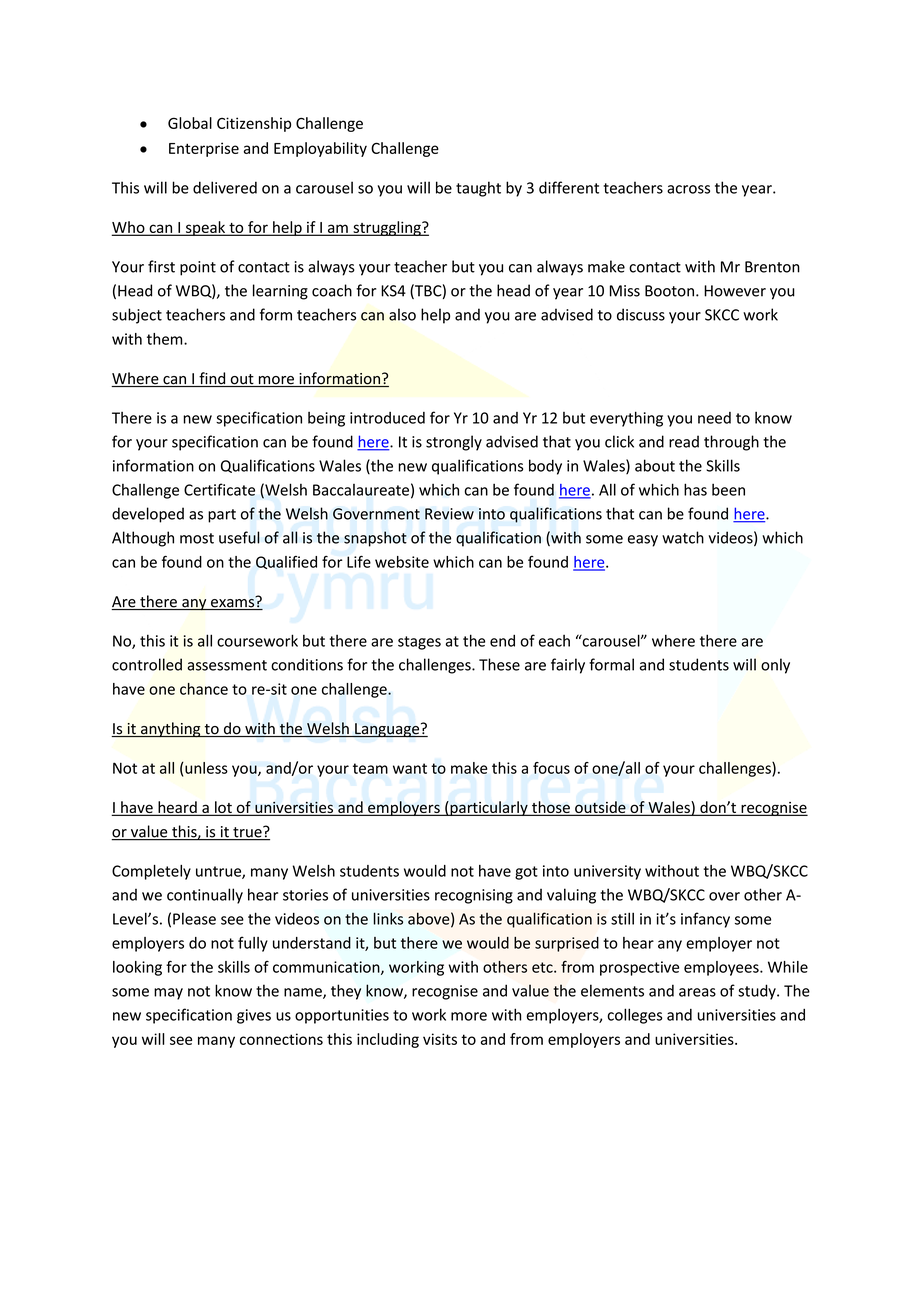 This screenshot has height=1308, width=924. Describe the element at coordinates (219, 489) in the screenshot. I see `Certificate` at that location.
